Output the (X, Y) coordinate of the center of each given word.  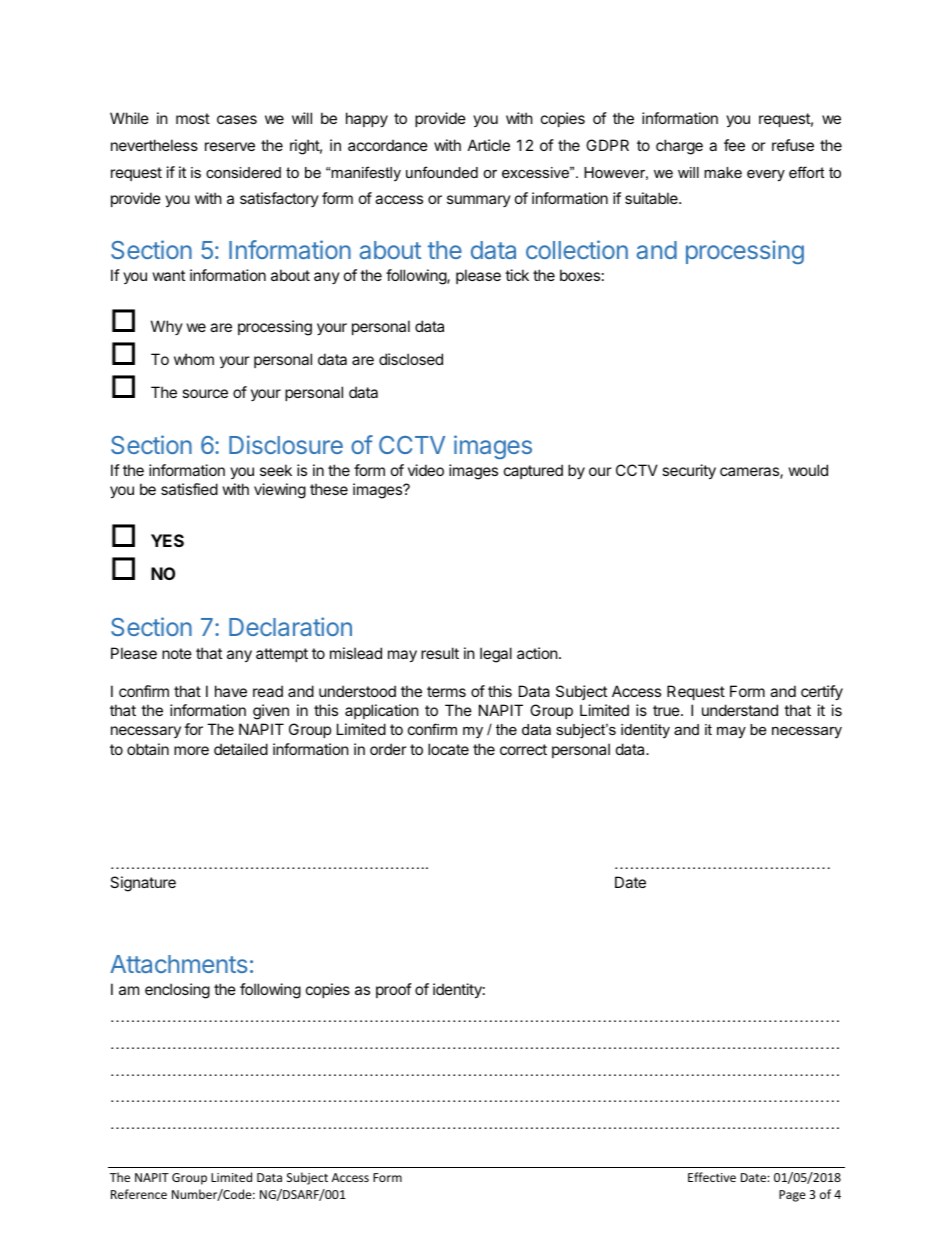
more (191, 750)
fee (734, 145)
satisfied (189, 489)
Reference (139, 1194)
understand (740, 710)
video (426, 470)
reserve (230, 146)
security (689, 471)
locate (448, 749)
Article (489, 145)
